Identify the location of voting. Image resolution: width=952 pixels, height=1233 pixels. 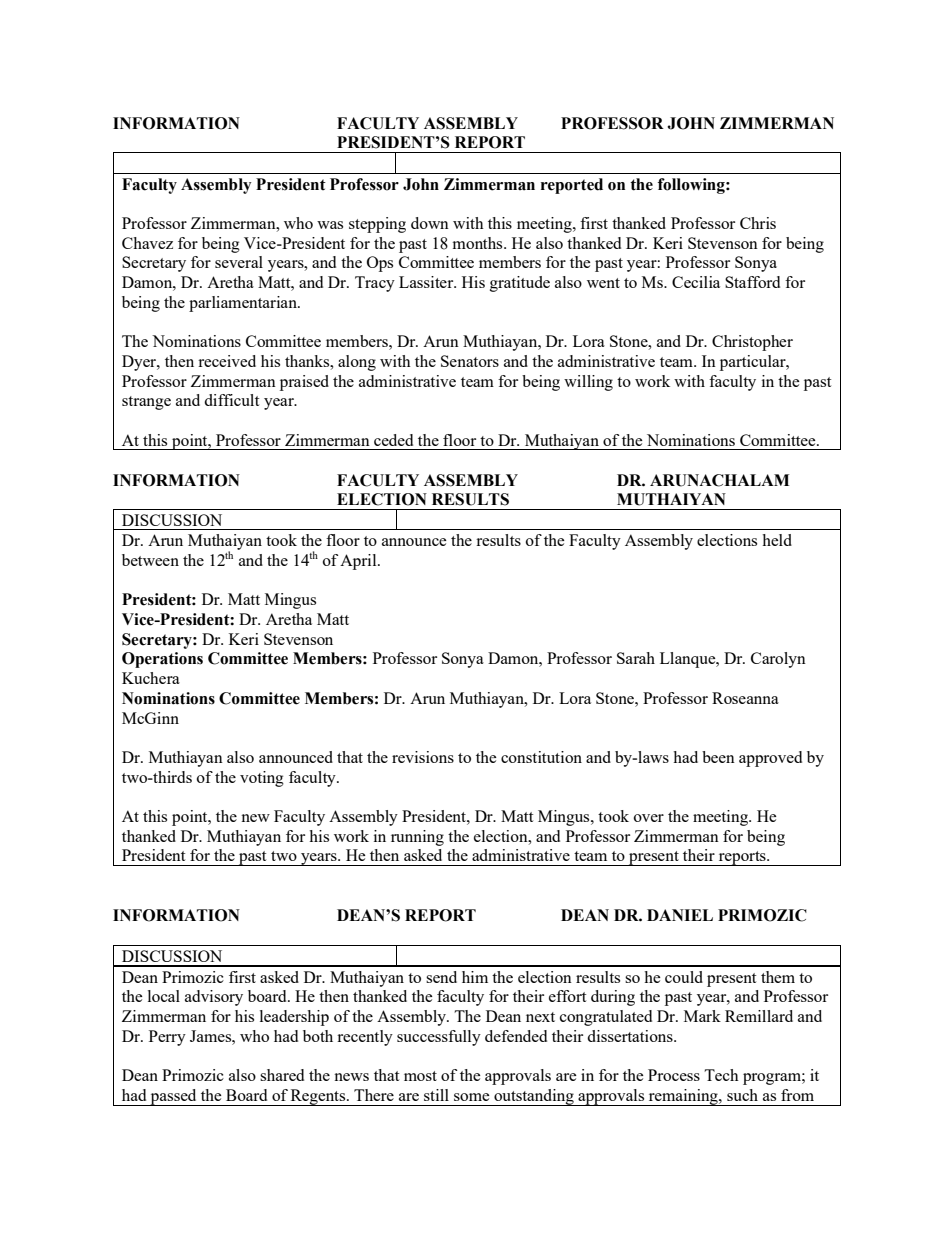
(262, 779).
